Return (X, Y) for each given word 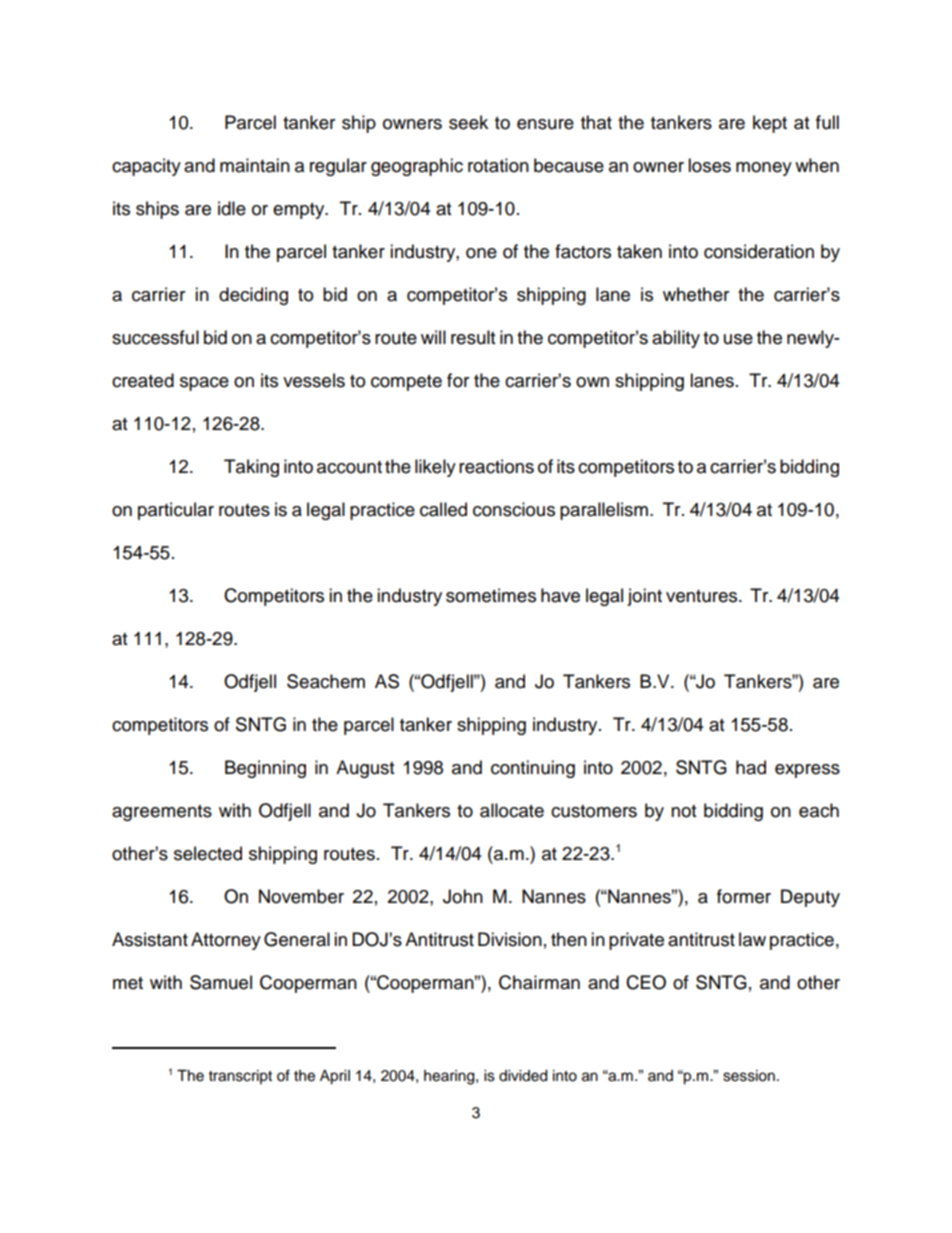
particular (176, 511)
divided (523, 1076)
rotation (498, 165)
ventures (703, 596)
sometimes (491, 595)
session (749, 1076)
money (764, 169)
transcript (240, 1077)
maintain (255, 165)
